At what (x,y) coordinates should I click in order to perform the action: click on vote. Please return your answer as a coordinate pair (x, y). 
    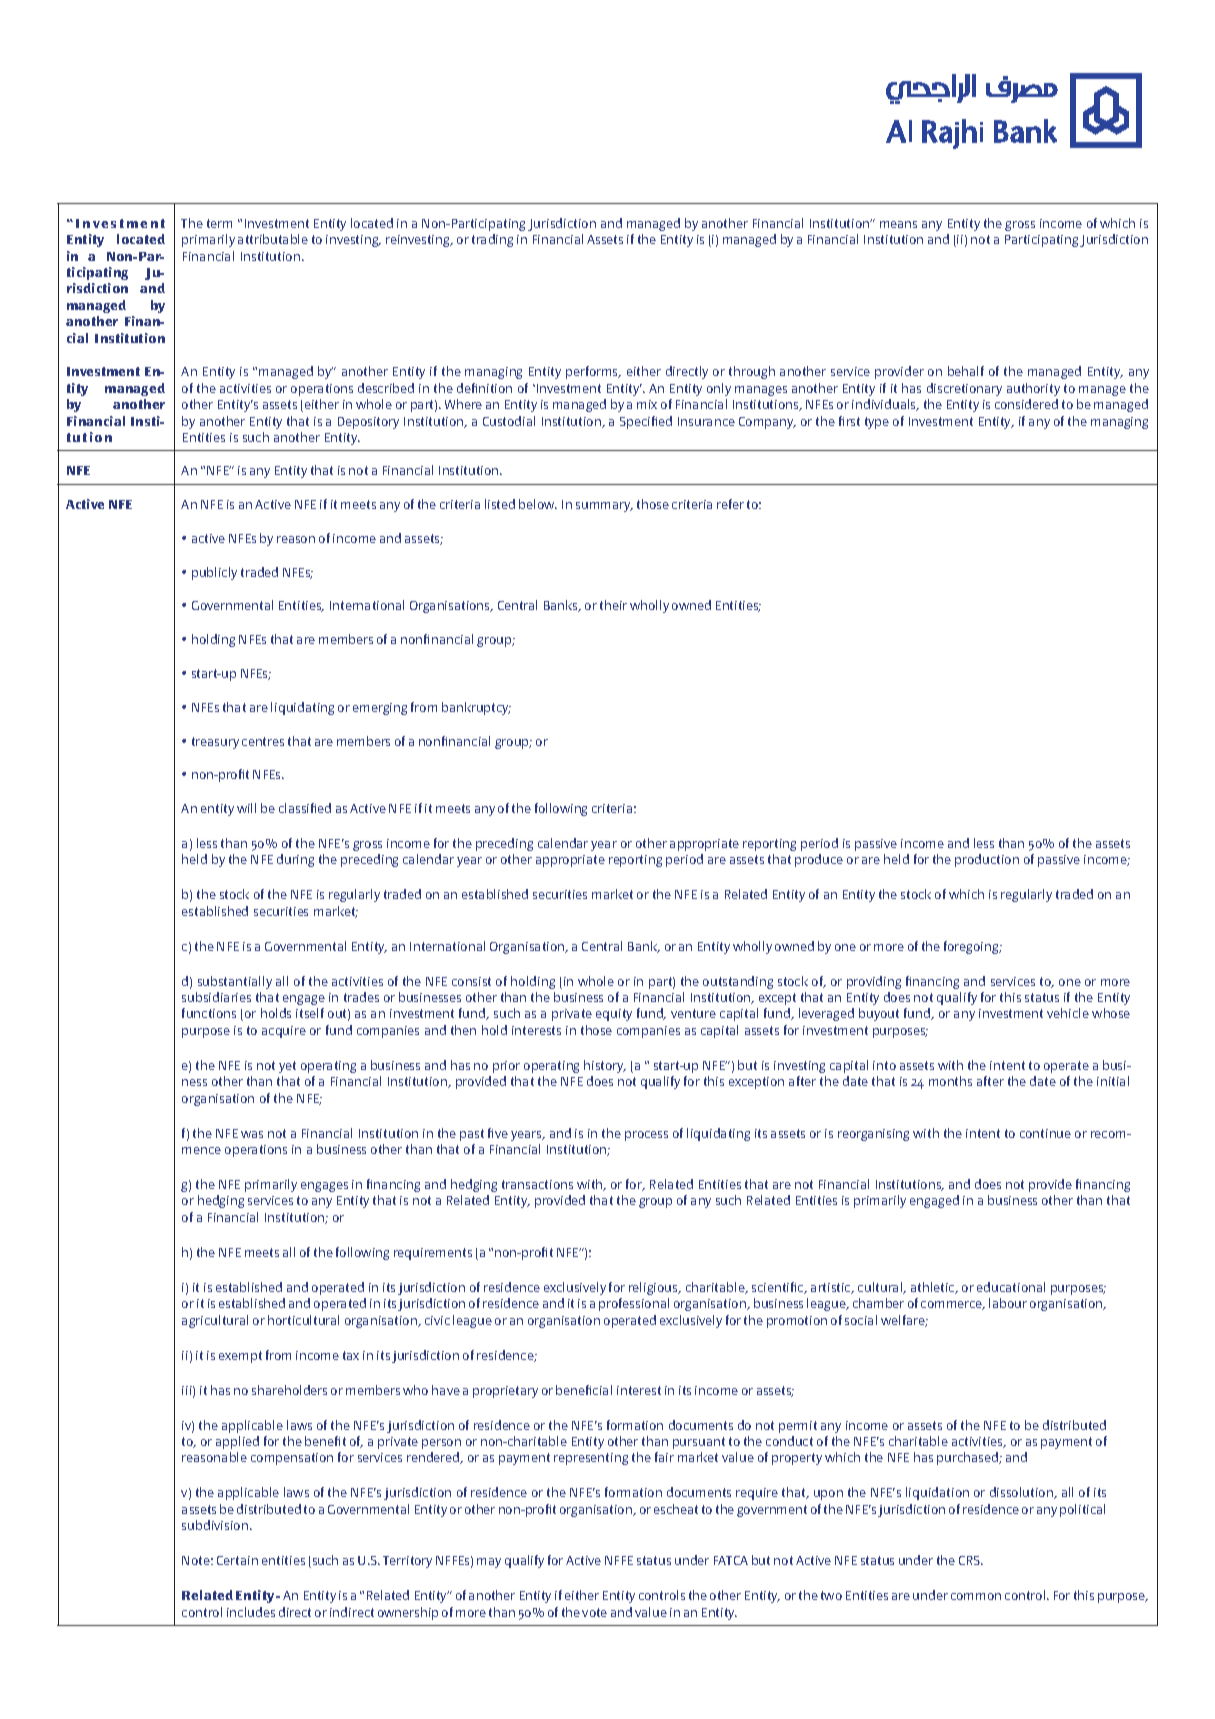
    Looking at the image, I should click on (594, 1612).
